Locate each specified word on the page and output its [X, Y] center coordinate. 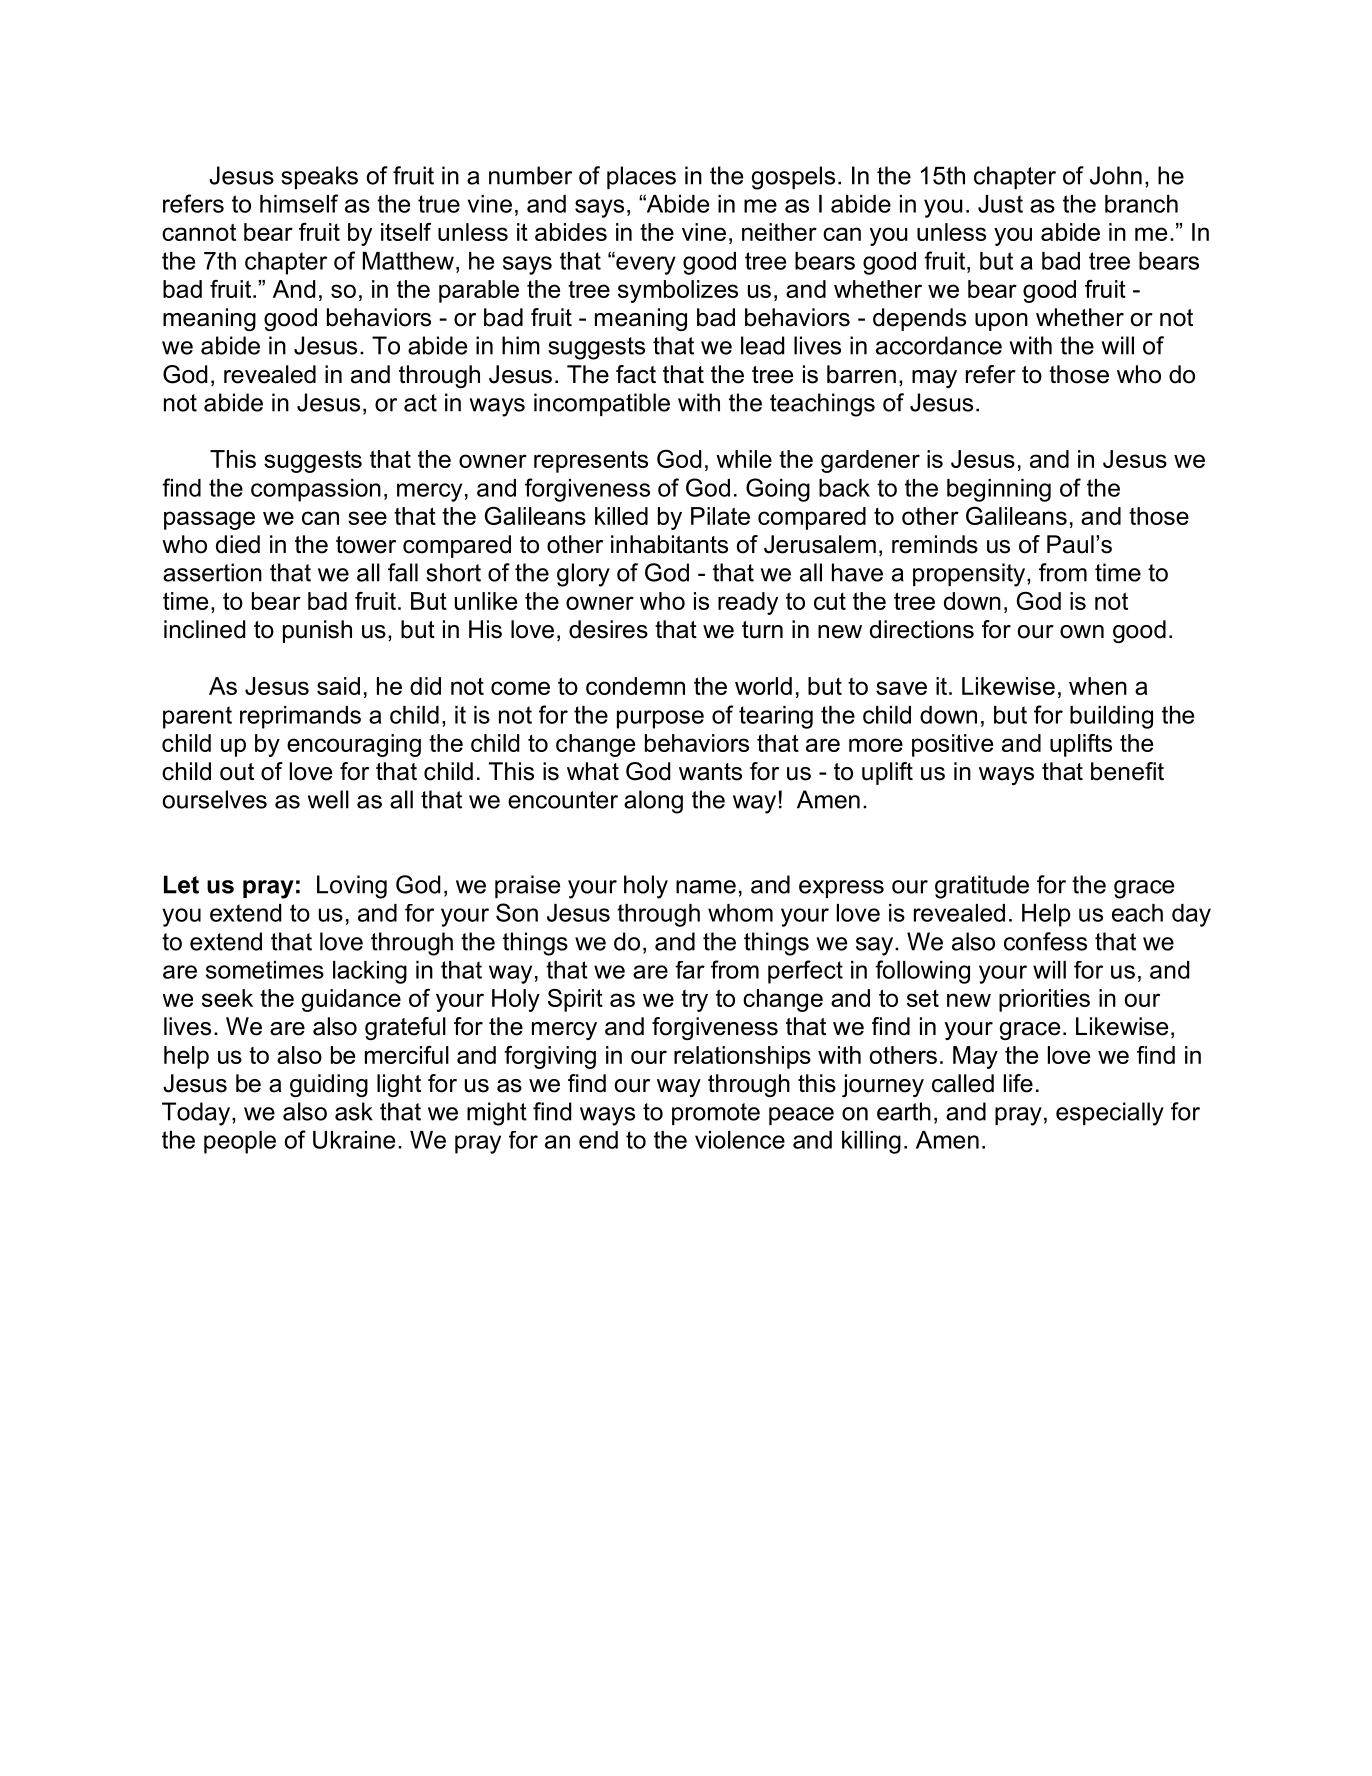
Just [1000, 204]
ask [354, 1111]
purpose [660, 719]
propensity [969, 575]
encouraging [354, 745]
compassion [316, 490]
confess [1045, 941]
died [238, 544]
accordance [939, 345]
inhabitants [669, 544]
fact [636, 374]
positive [952, 745]
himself [299, 203]
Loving [352, 887]
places [641, 177]
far [690, 970]
